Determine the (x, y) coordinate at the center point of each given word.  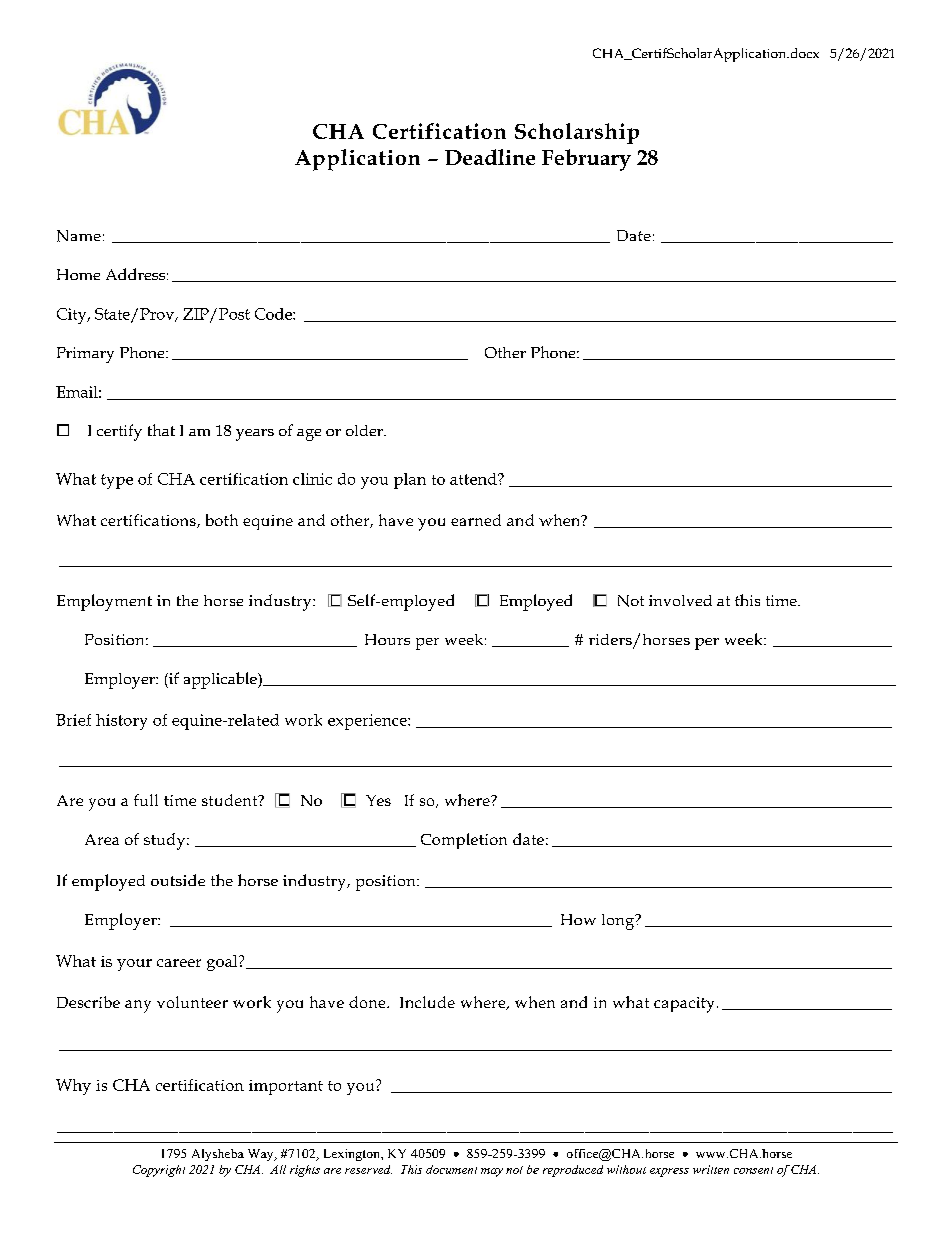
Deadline (490, 157)
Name (79, 236)
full (146, 800)
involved (680, 600)
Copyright (159, 1171)
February (586, 160)
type (117, 481)
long (619, 922)
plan (410, 481)
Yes (378, 800)
